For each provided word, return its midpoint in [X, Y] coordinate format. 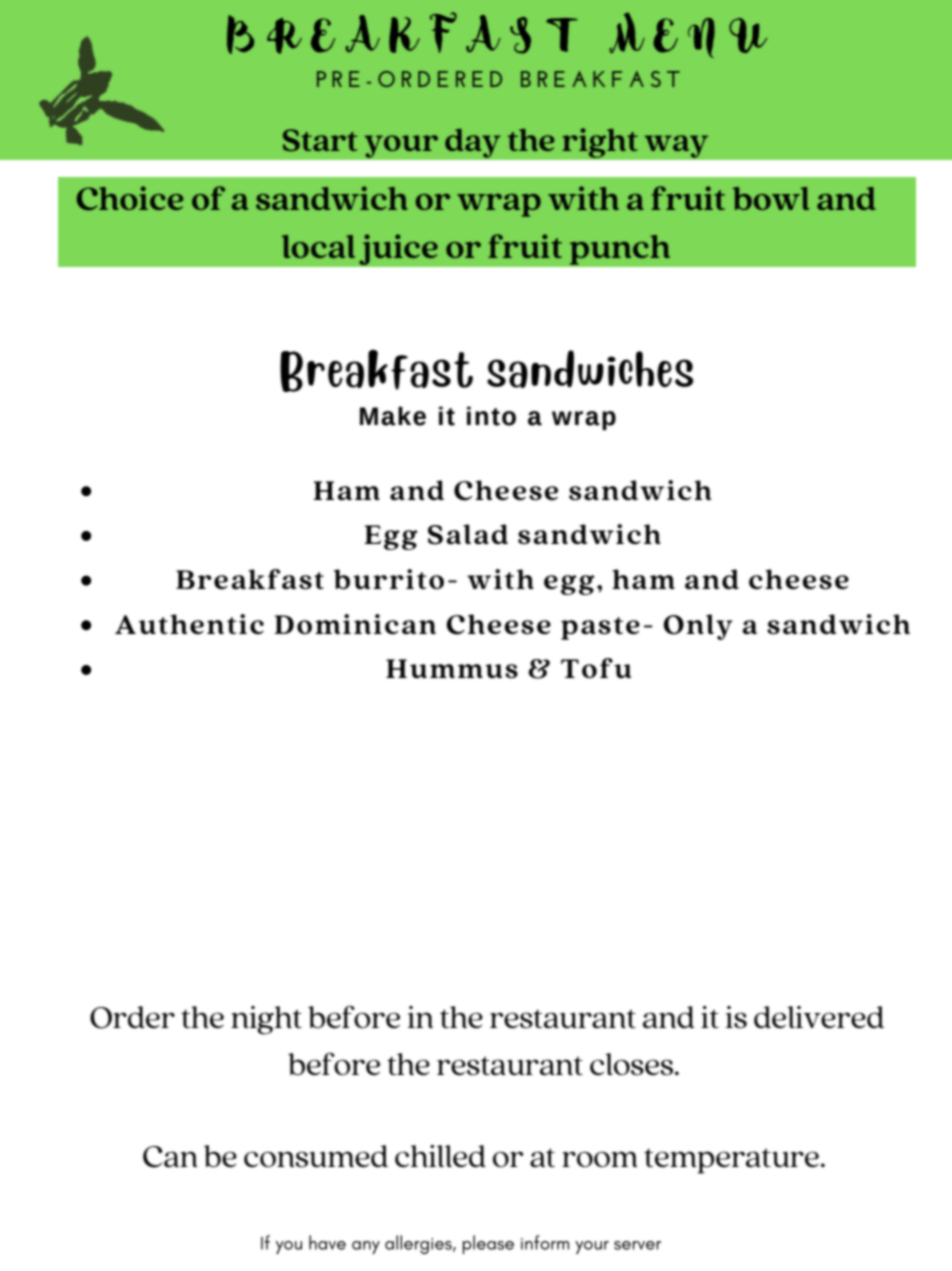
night [266, 1020]
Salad [468, 534]
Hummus [452, 668]
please [488, 1244]
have [327, 1242]
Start [320, 140]
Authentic [189, 624]
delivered [819, 1017]
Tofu [596, 668]
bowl [771, 198]
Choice [130, 198]
